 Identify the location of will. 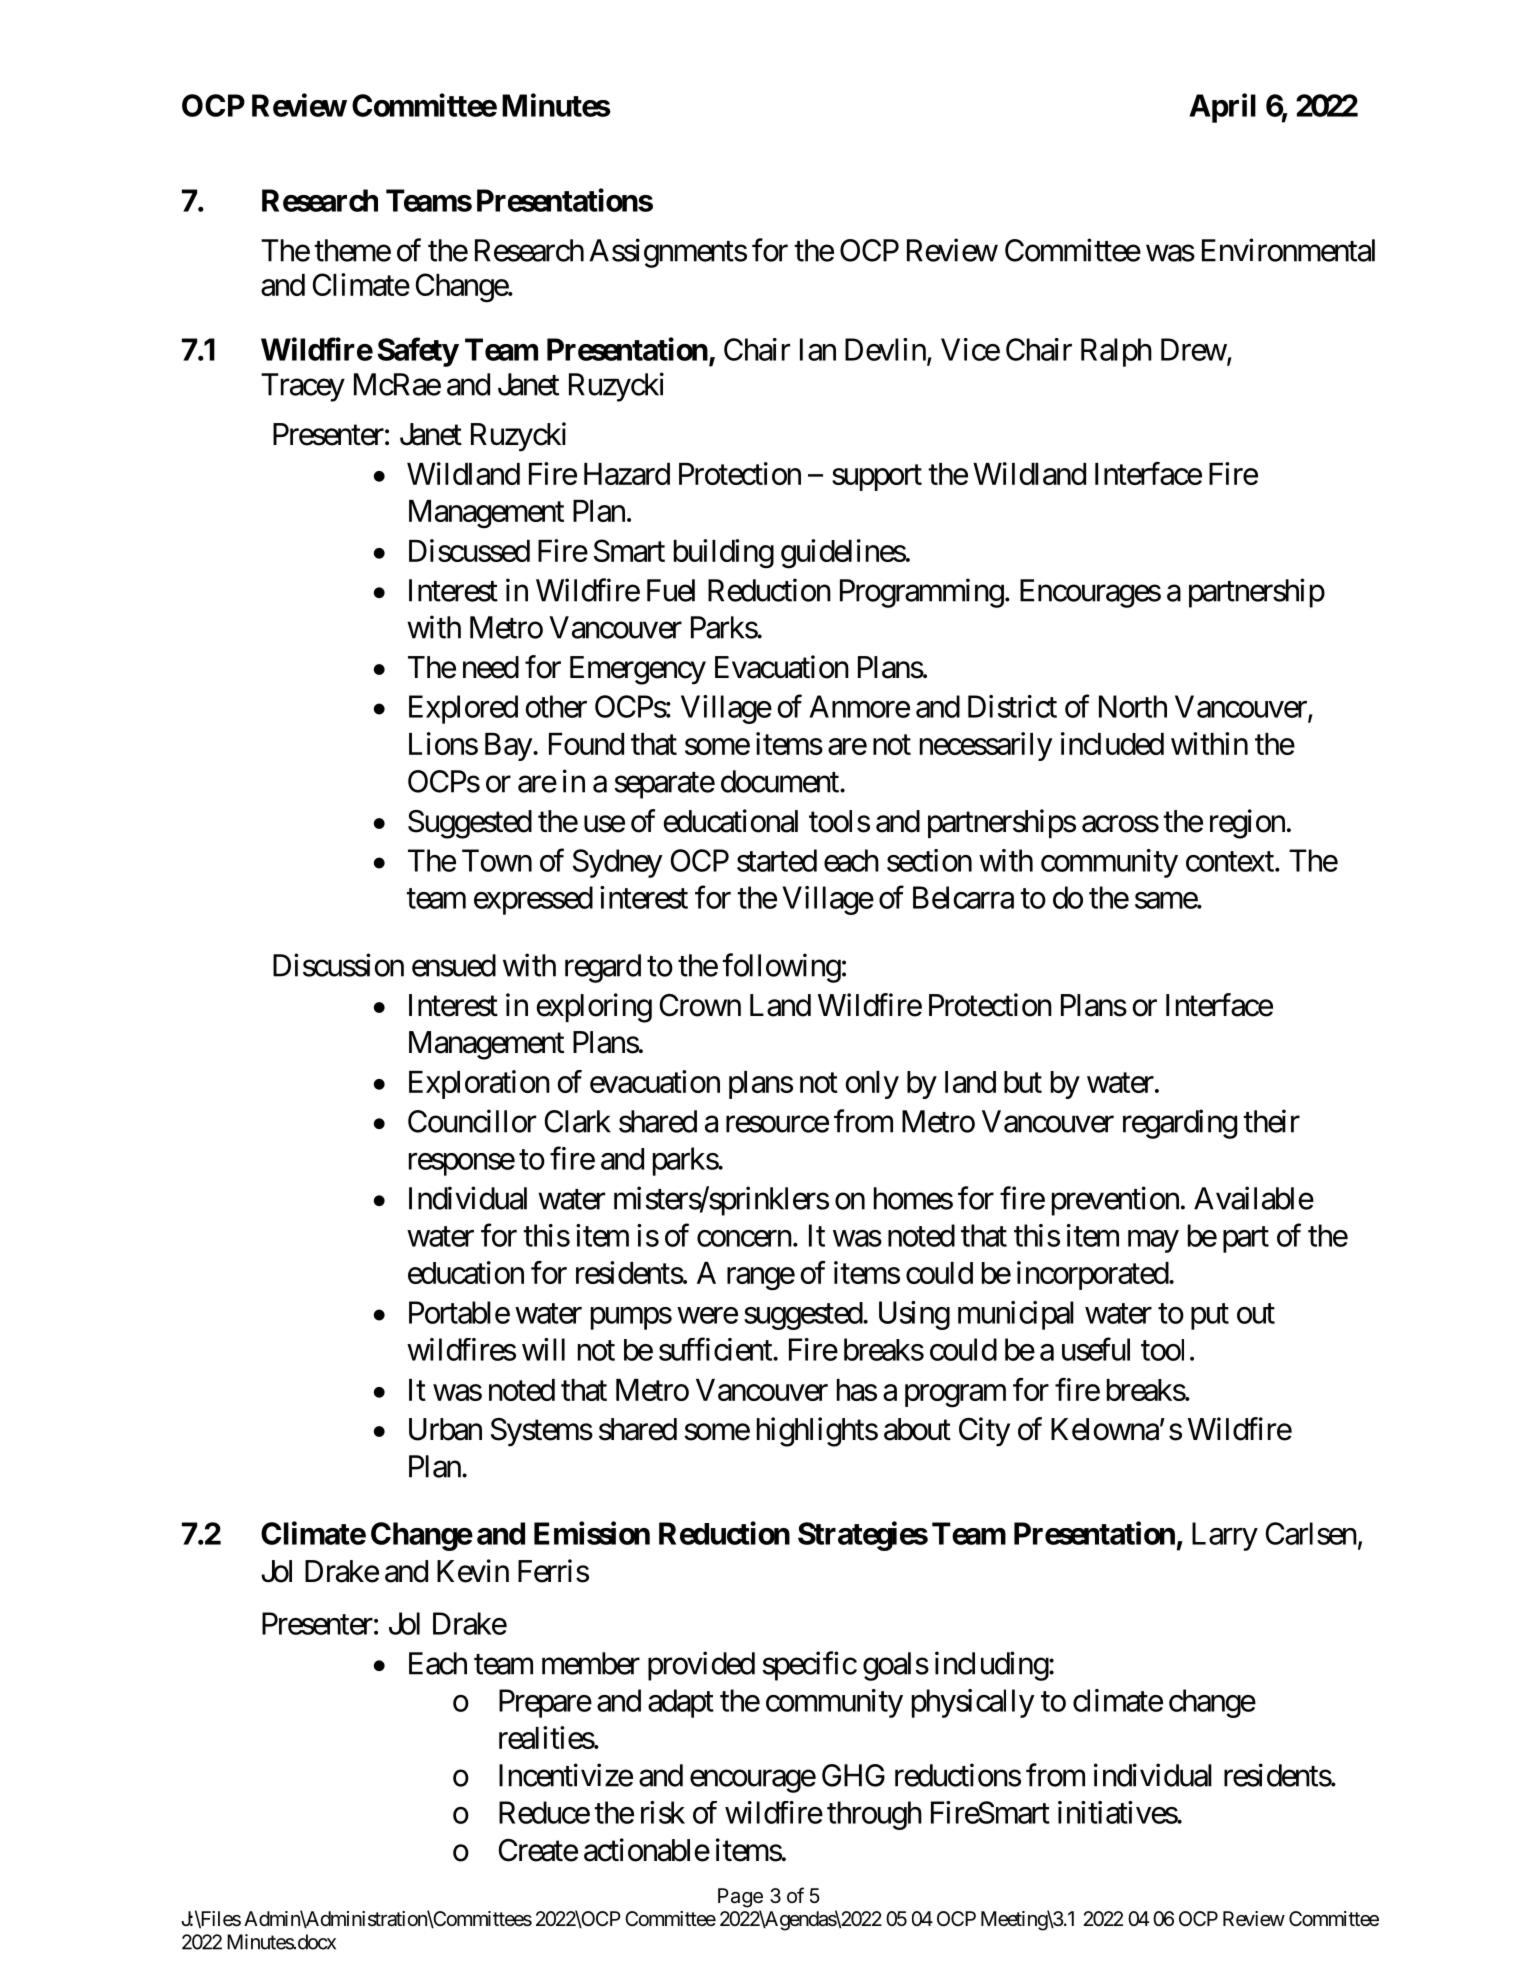
(543, 1349).
